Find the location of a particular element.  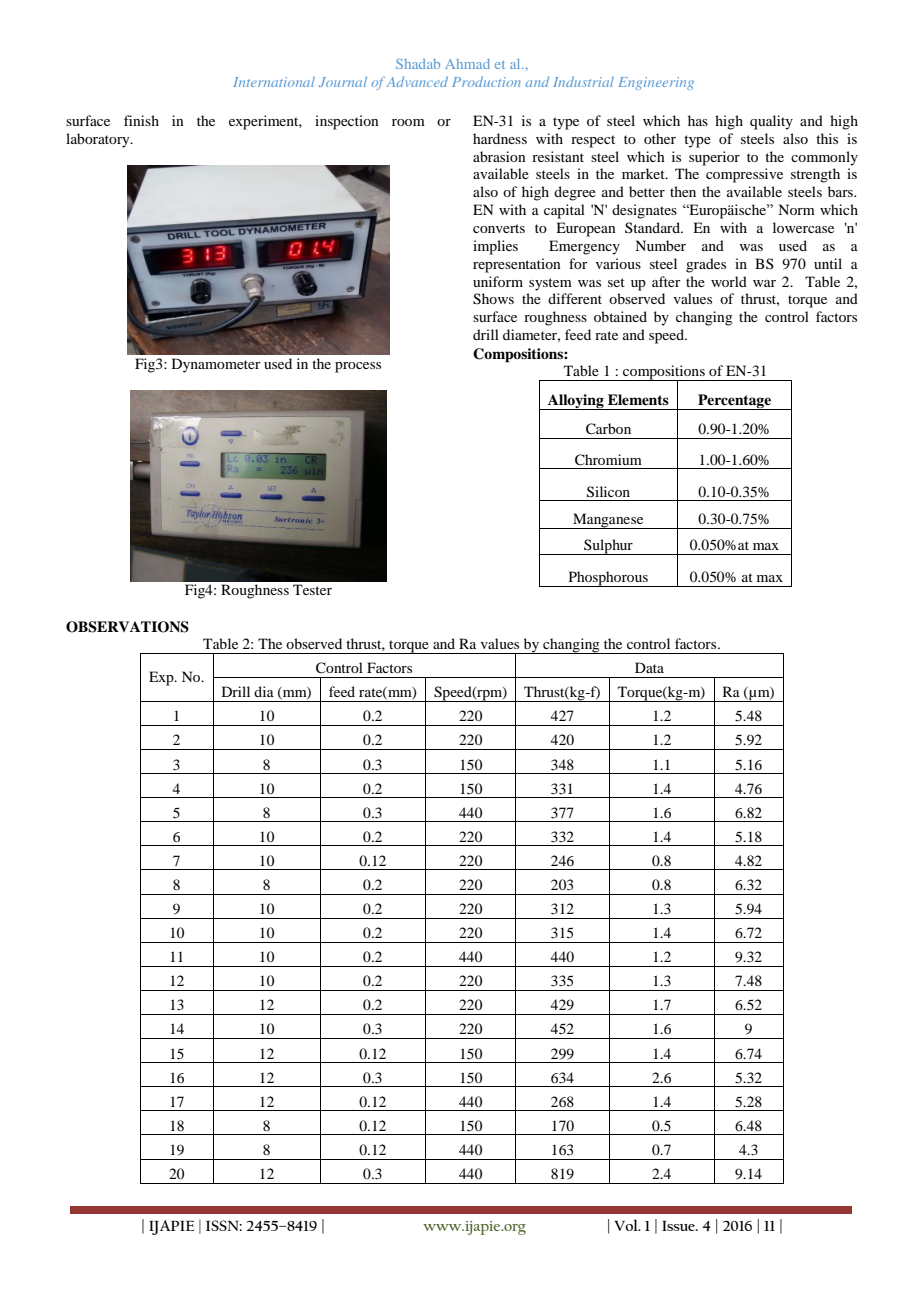

finish is located at coordinates (141, 120).
